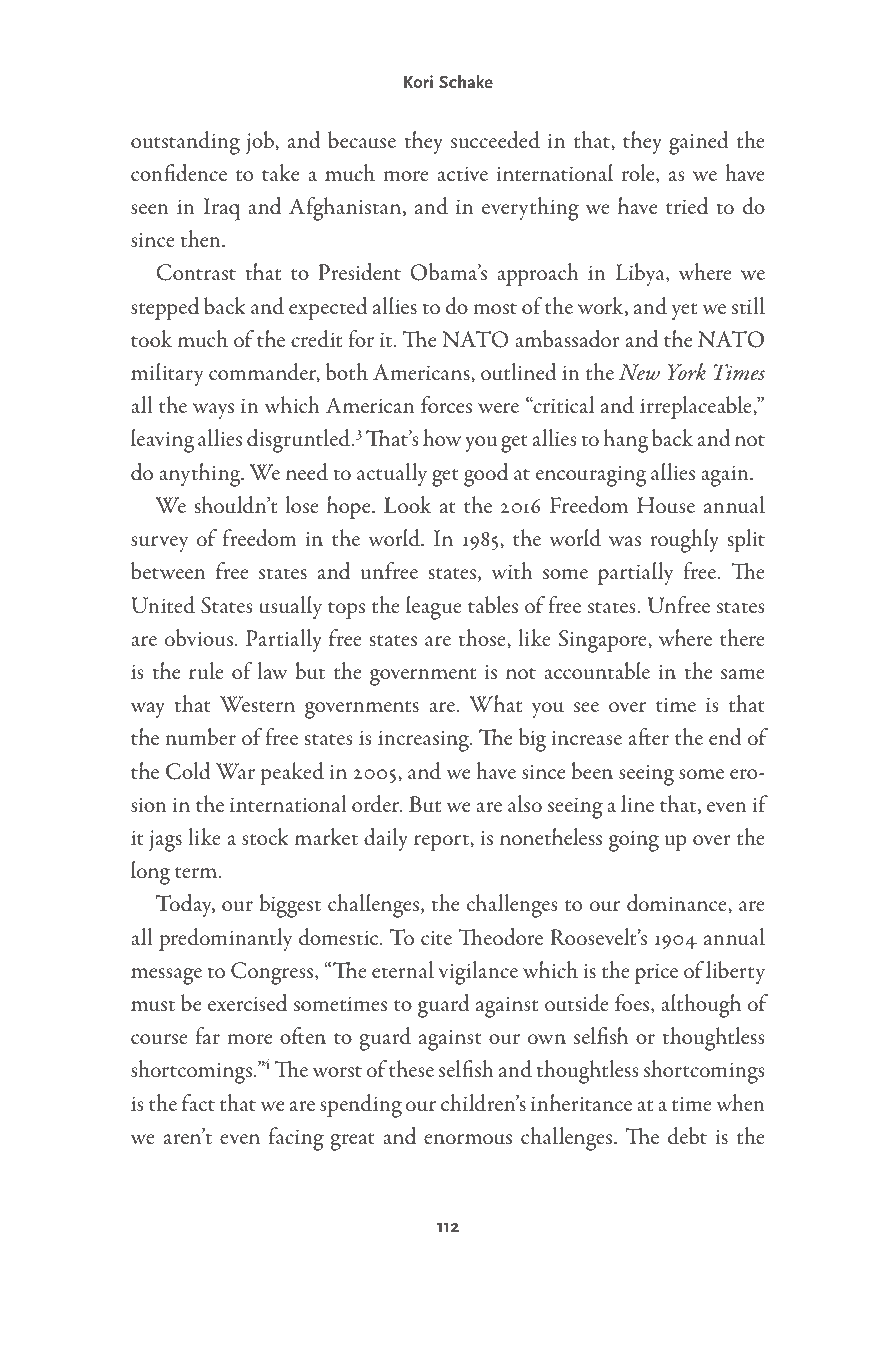 This page has height=1345, width=896. I want to click on aft, so click(640, 736).
